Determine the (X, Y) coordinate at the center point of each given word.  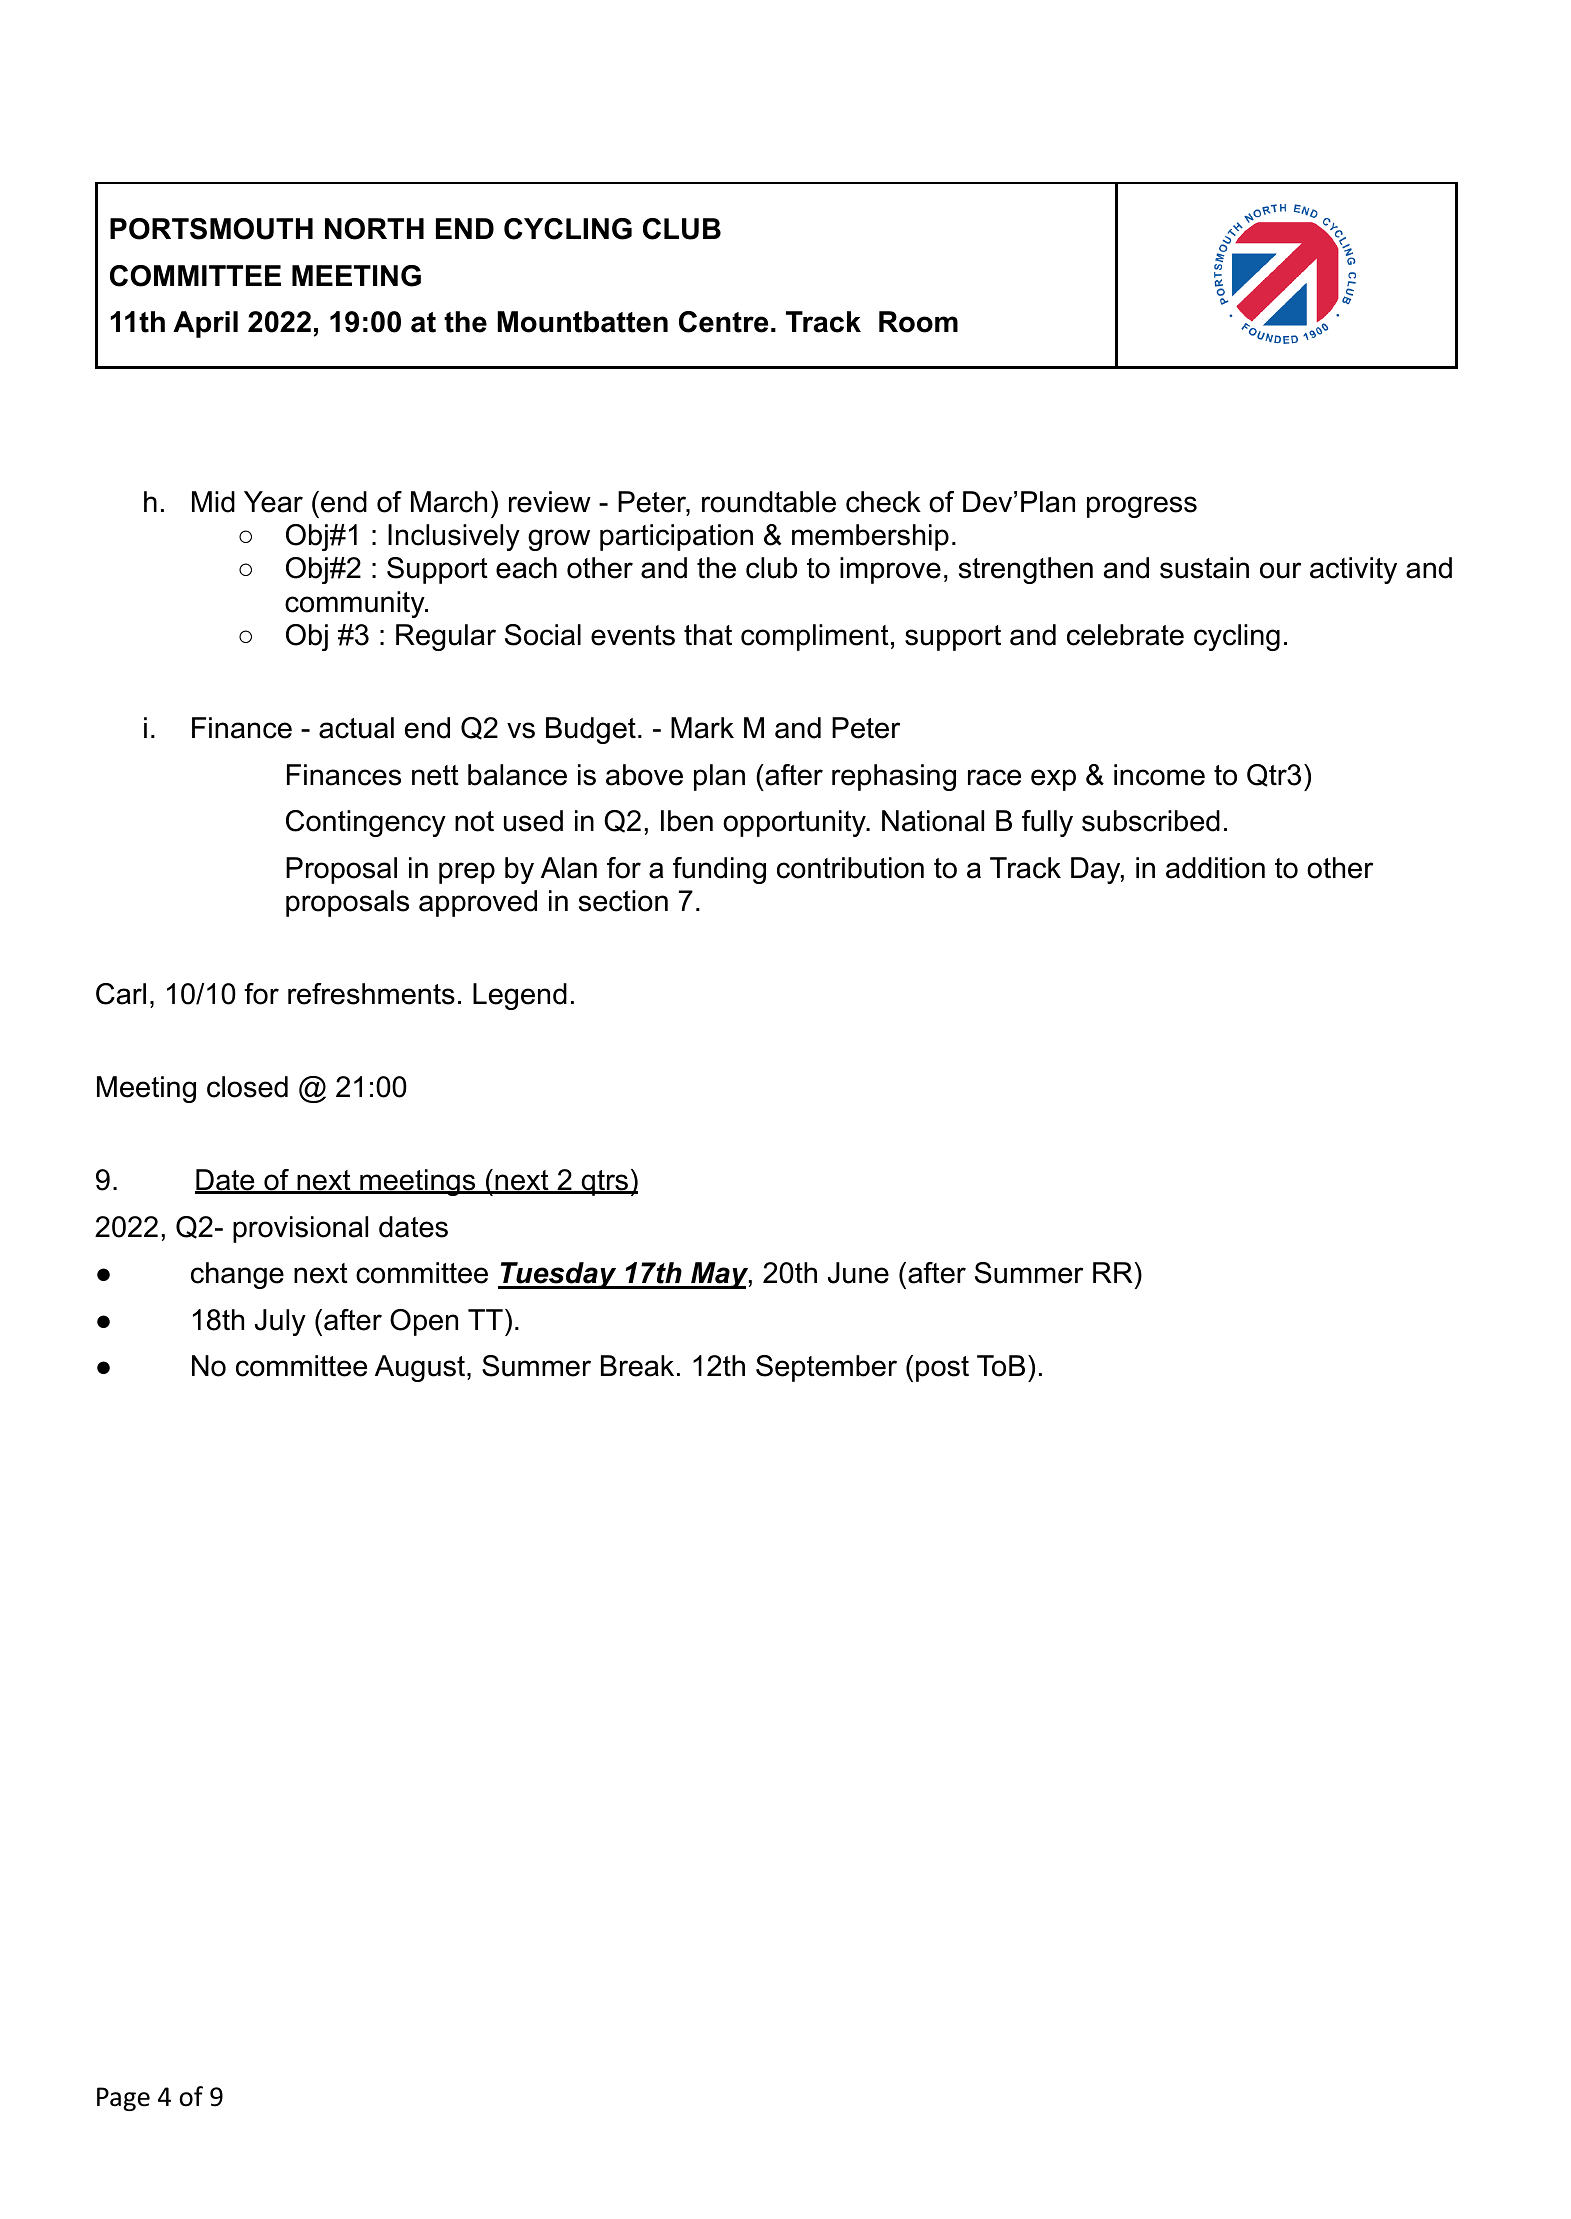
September (826, 1368)
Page (123, 2099)
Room (918, 322)
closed (247, 1087)
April (205, 324)
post (942, 1369)
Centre (723, 322)
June (858, 1273)
